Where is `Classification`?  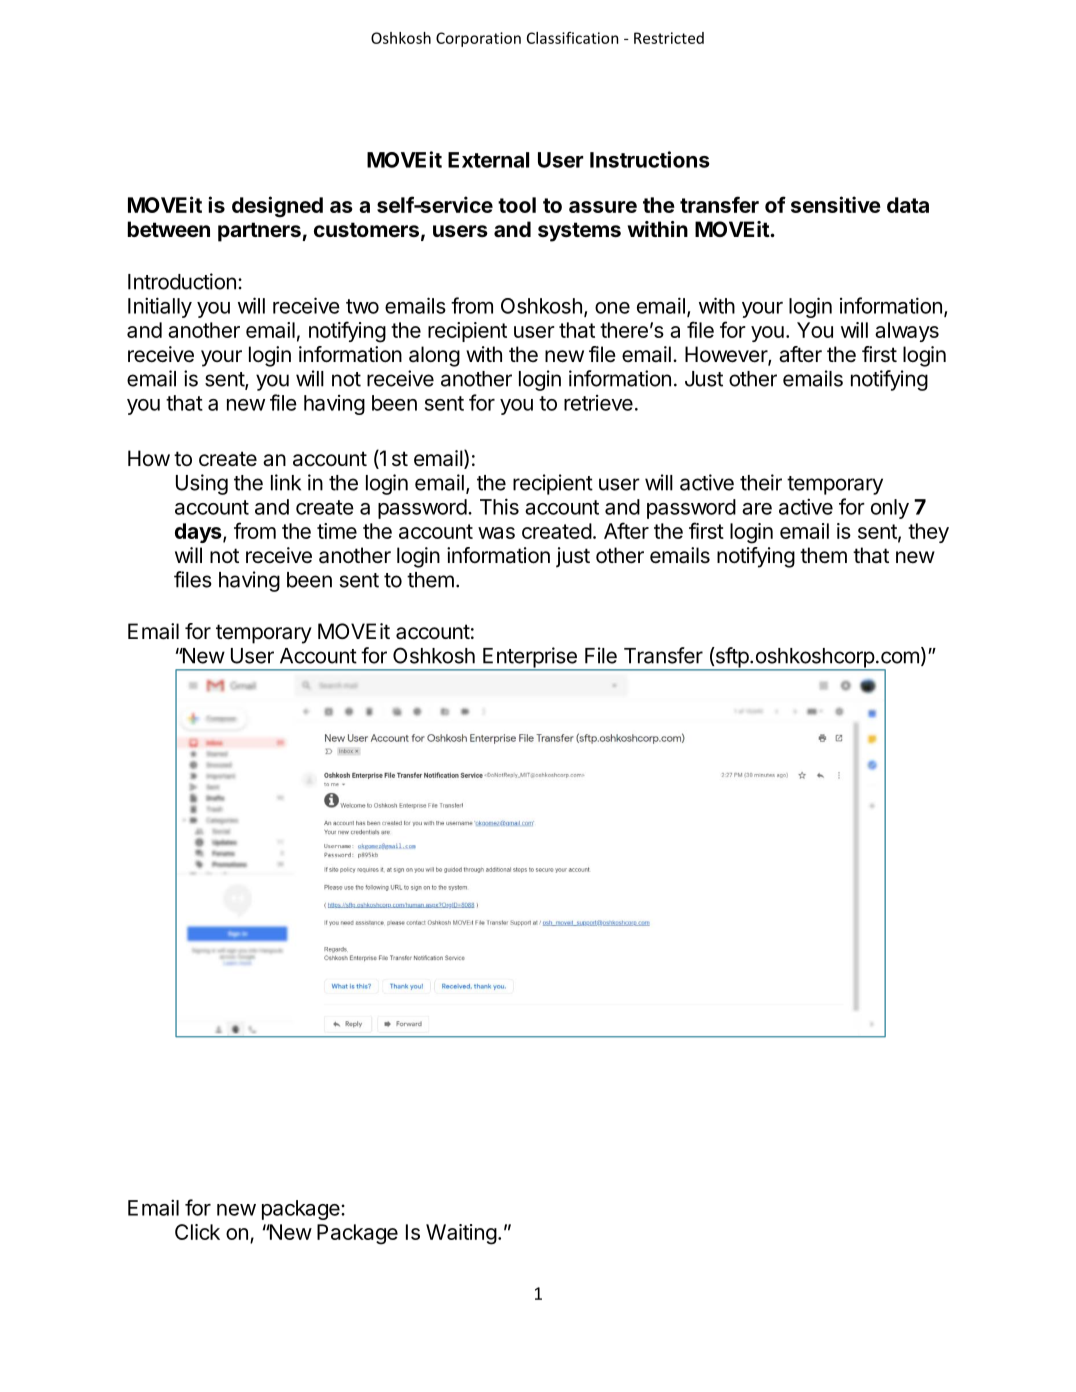
Classification is located at coordinates (572, 38).
